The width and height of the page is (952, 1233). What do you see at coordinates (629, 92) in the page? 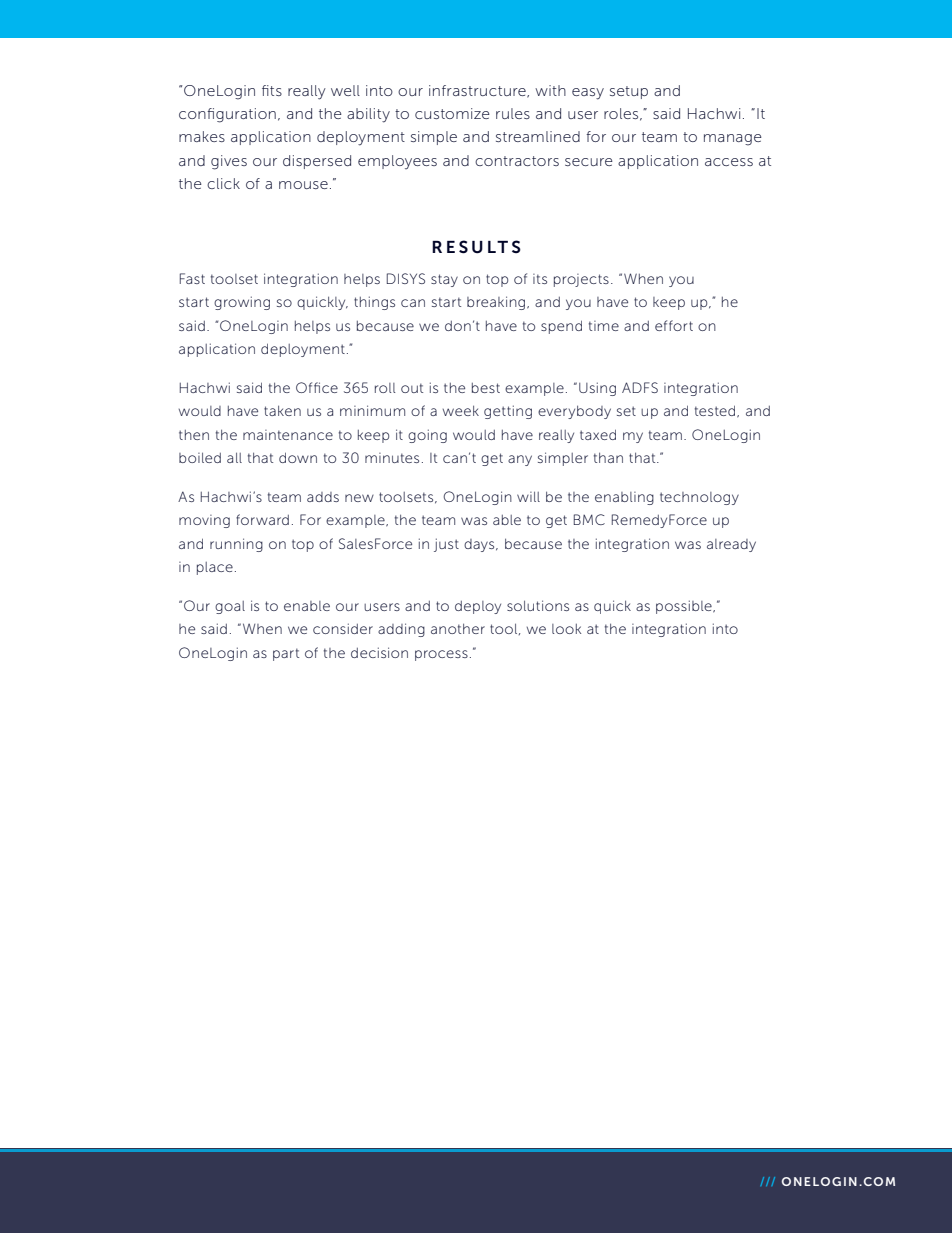
I see `setup` at bounding box center [629, 92].
